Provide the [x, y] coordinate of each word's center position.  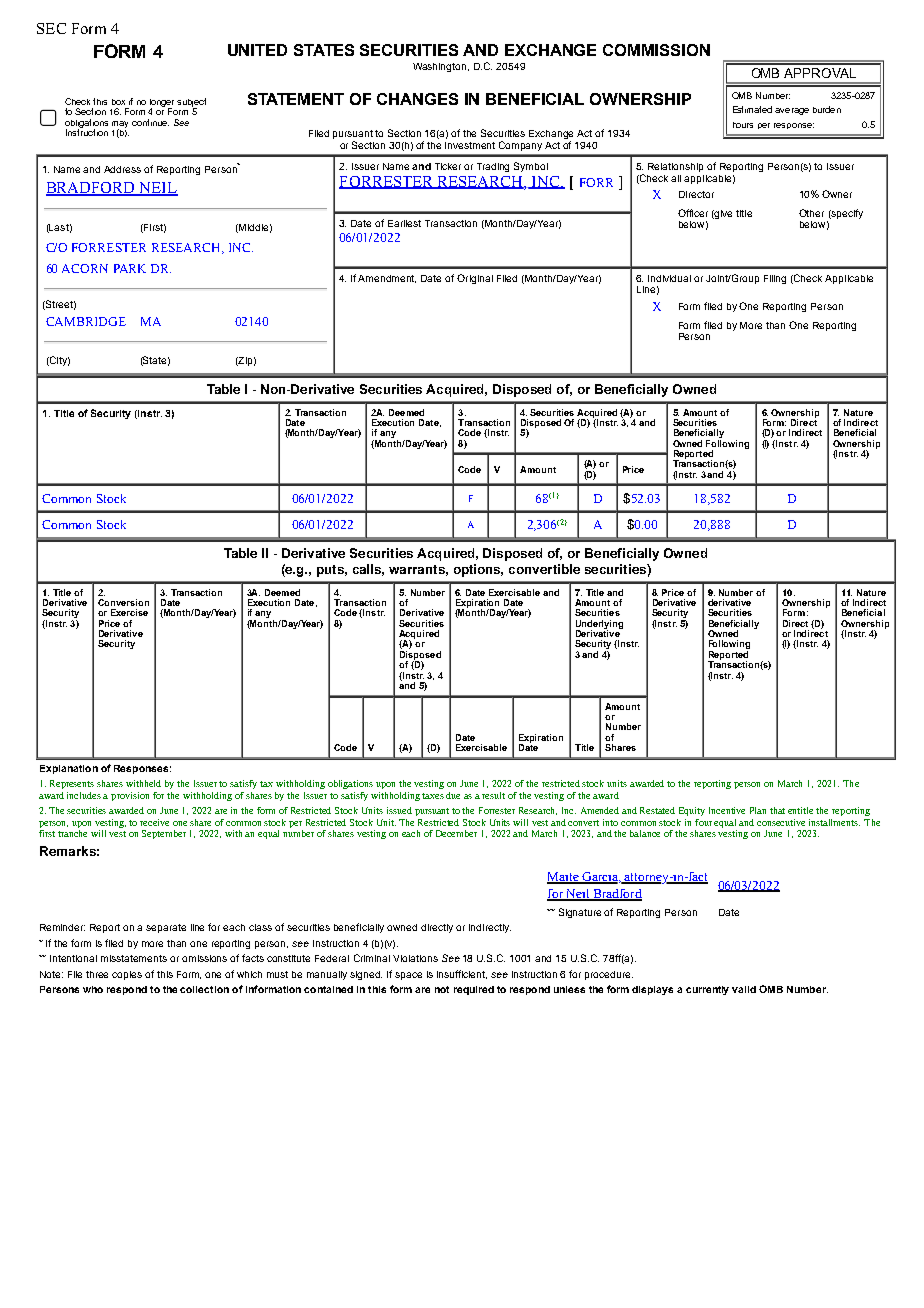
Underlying [599, 625]
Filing [775, 279]
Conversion [123, 602]
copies [127, 975]
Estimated [752, 109]
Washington [441, 67]
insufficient [462, 974]
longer [162, 104]
